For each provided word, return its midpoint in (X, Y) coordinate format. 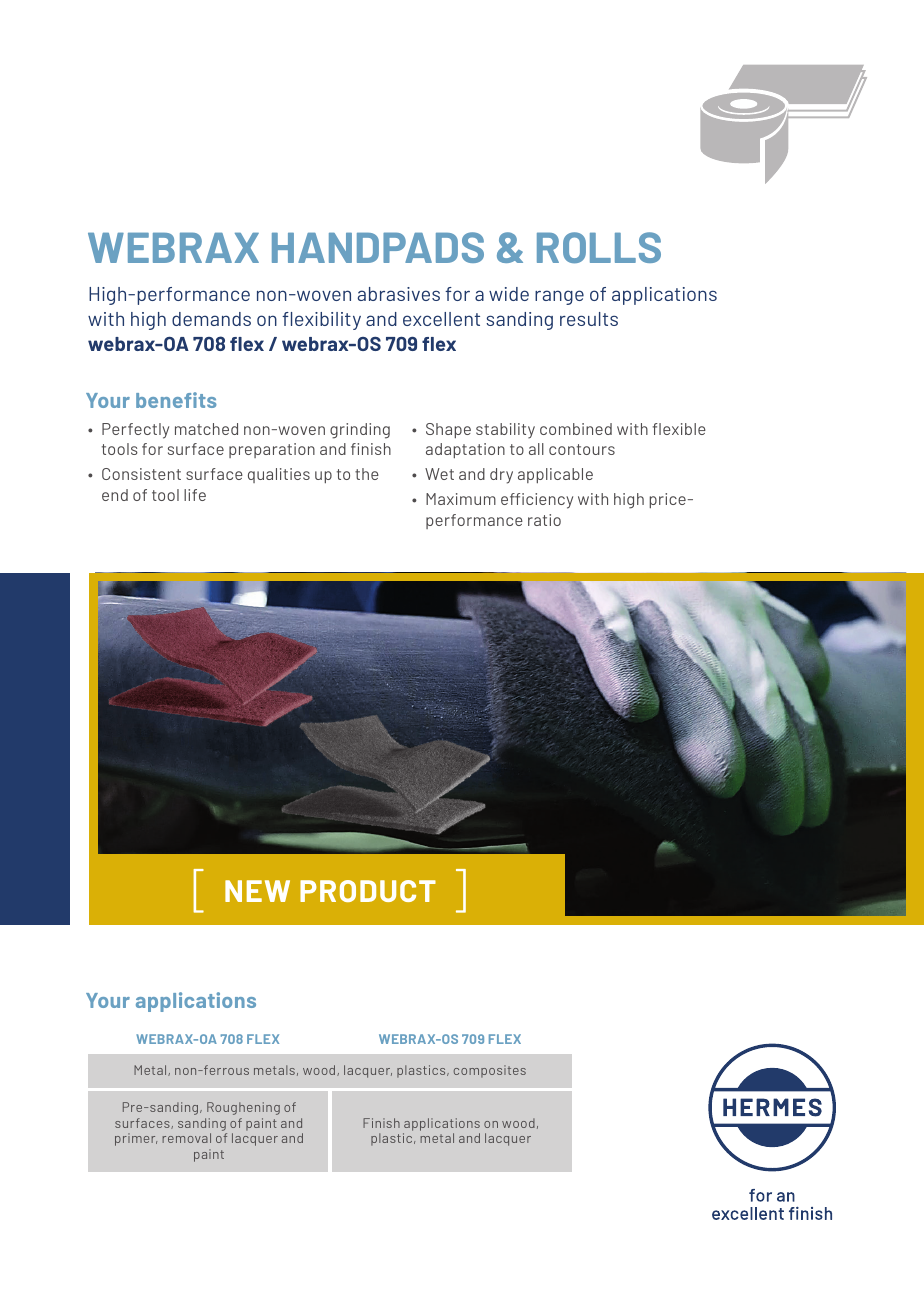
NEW (257, 891)
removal (186, 1138)
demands (211, 319)
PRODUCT (368, 891)
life (195, 495)
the (367, 474)
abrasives (399, 294)
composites (490, 1071)
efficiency (537, 501)
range (559, 297)
